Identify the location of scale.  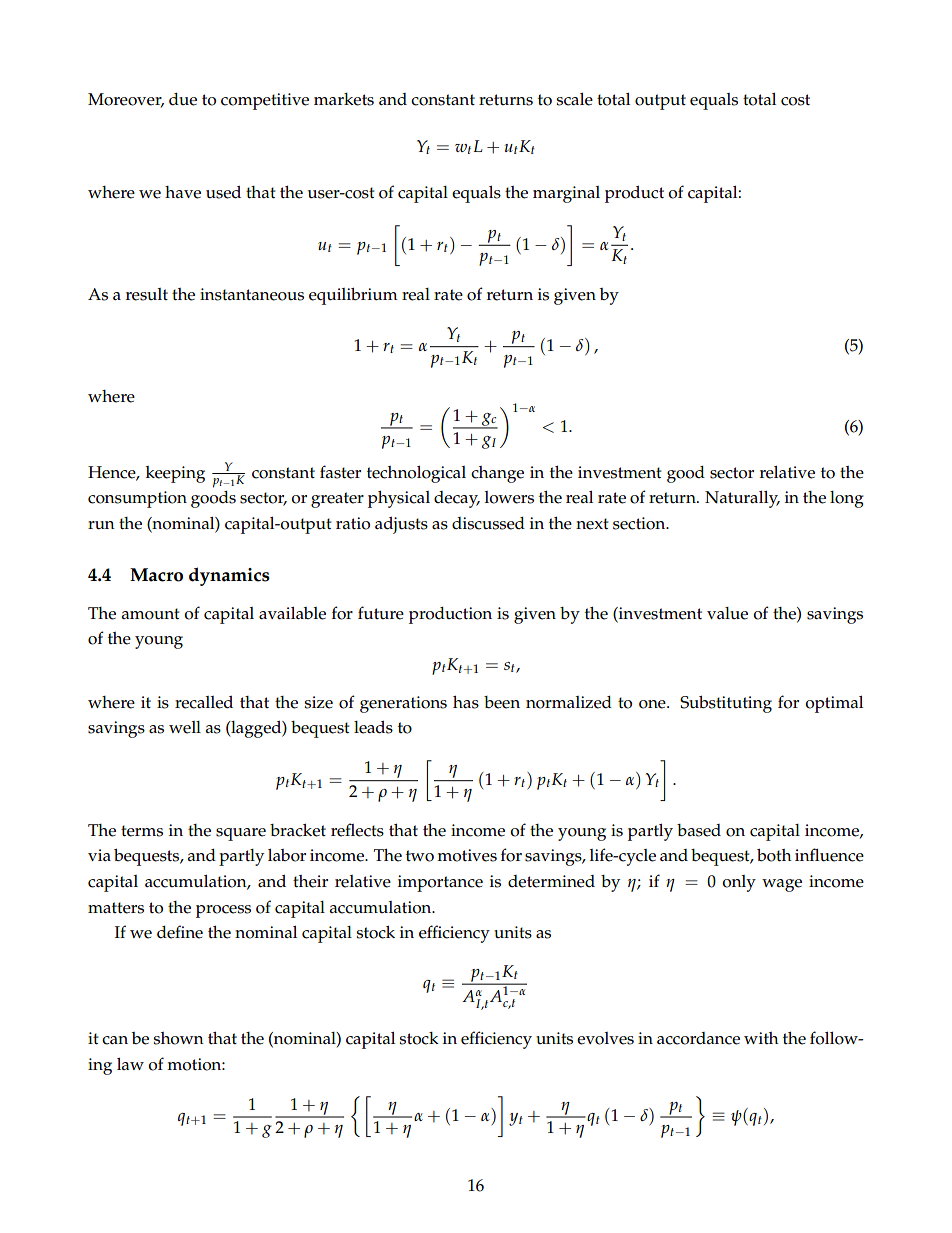
(574, 99).
